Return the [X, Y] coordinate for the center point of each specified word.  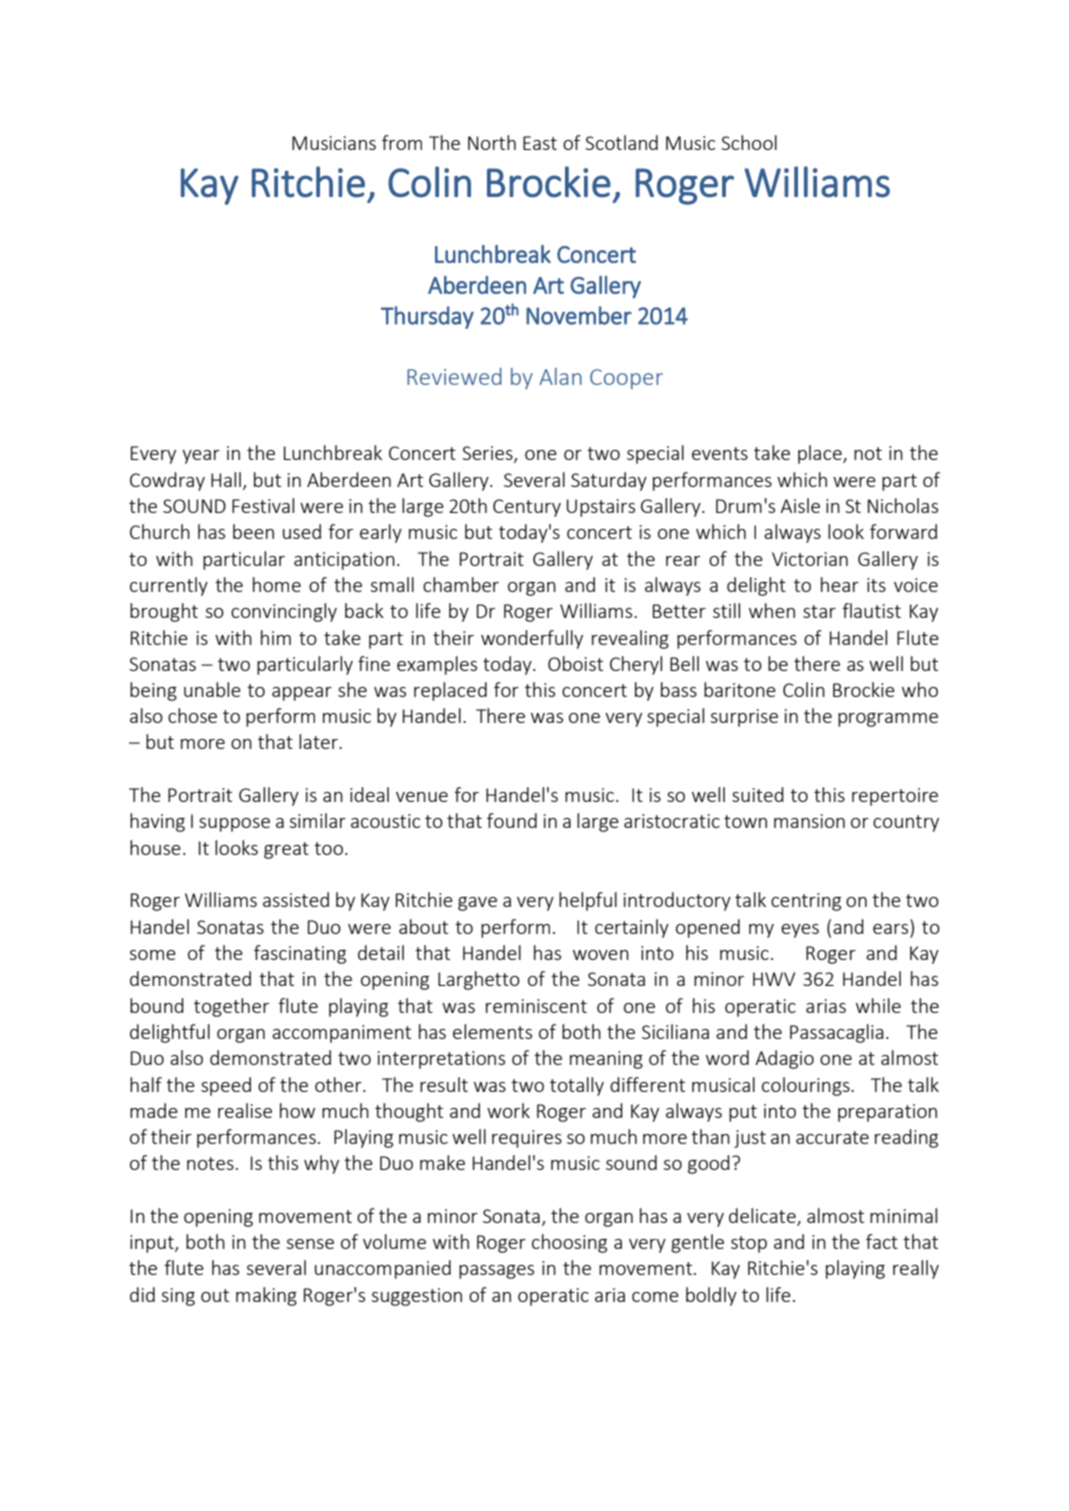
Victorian [810, 559]
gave [477, 904]
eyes [800, 931]
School [749, 142]
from [402, 142]
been [253, 531]
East [540, 143]
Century [527, 508]
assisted [296, 899]
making [266, 1296]
